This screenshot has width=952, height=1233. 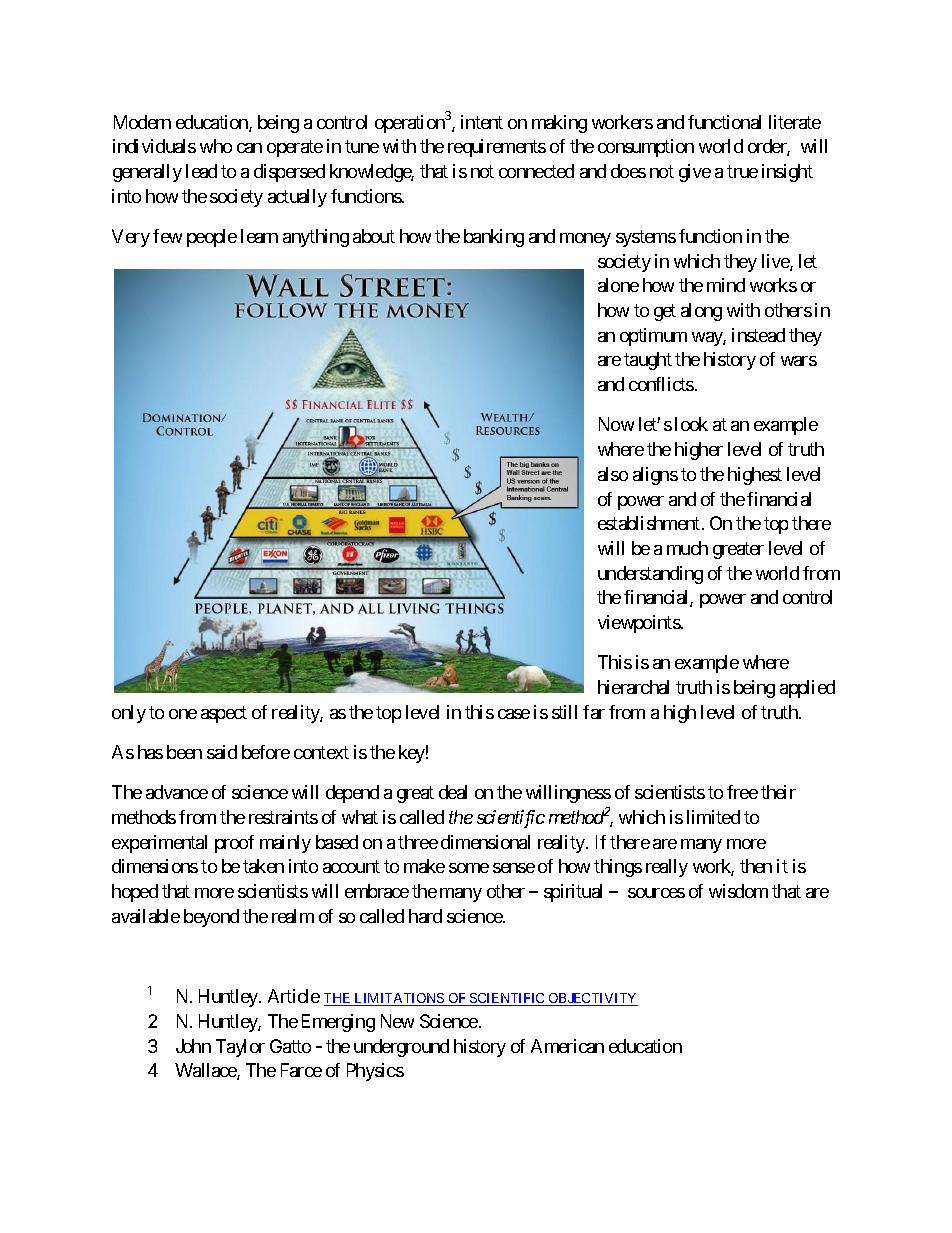 What do you see at coordinates (514, 714) in the screenshot?
I see `case` at bounding box center [514, 714].
